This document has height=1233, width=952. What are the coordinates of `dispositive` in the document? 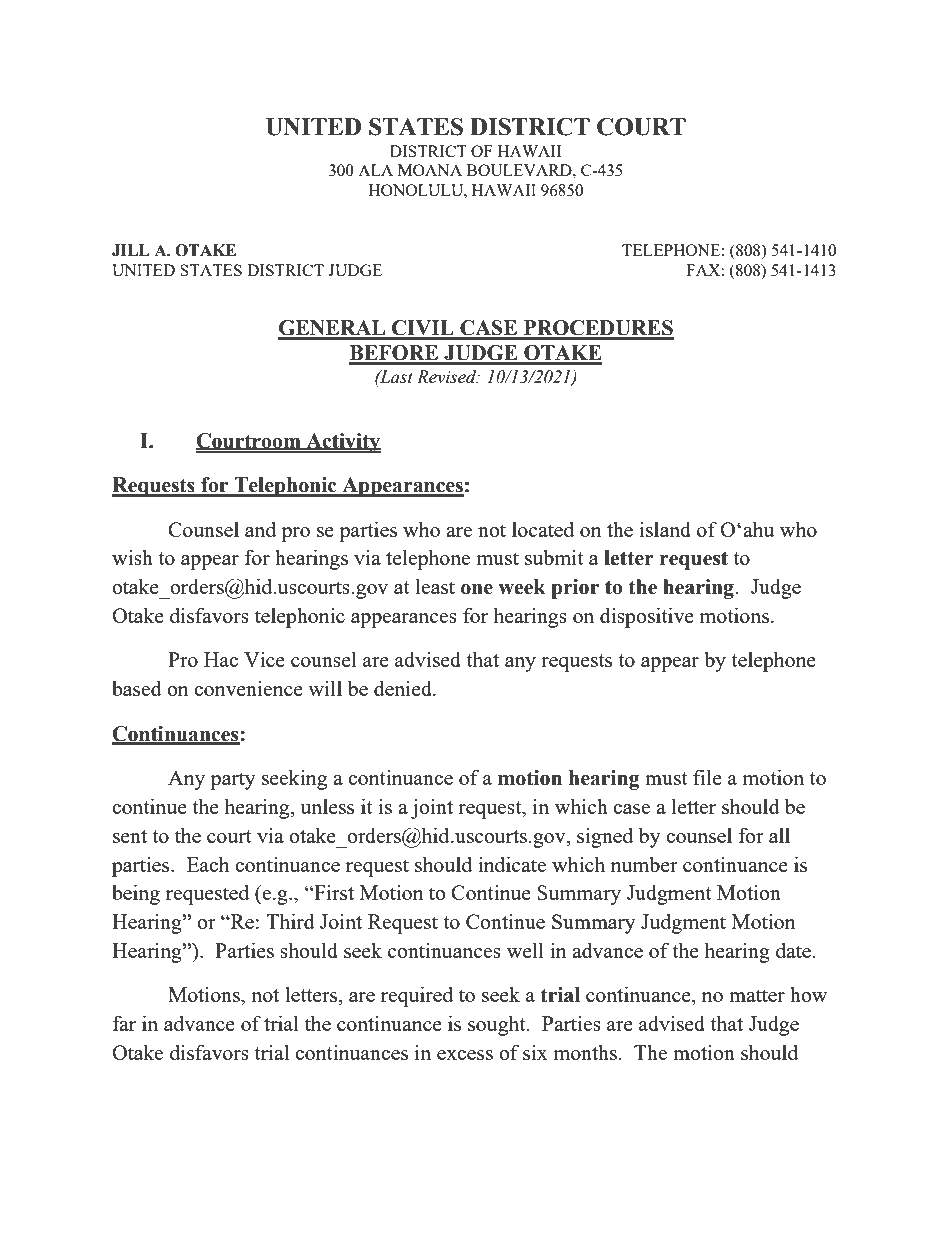 It's located at (647, 617).
